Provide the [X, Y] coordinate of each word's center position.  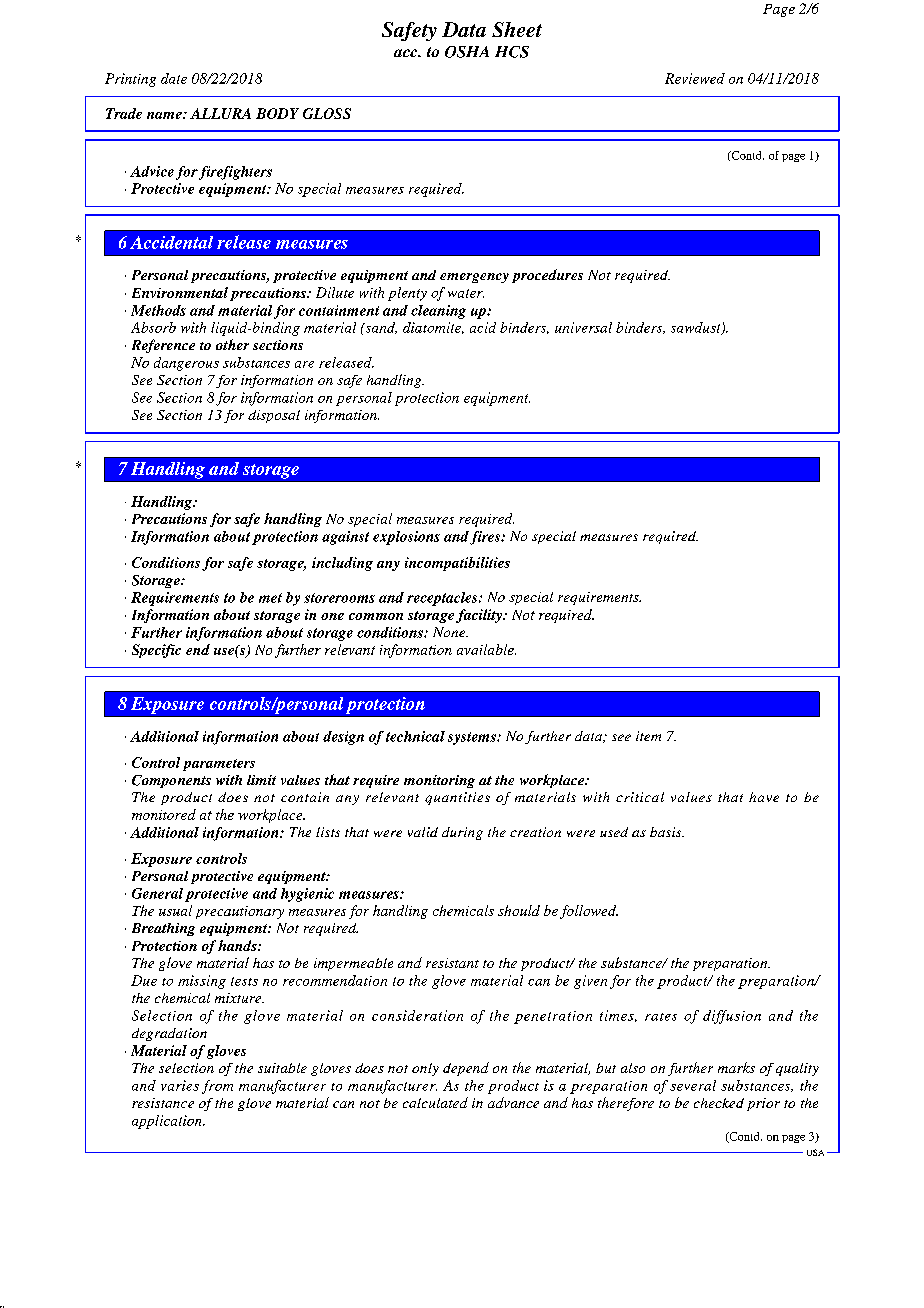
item [648, 736]
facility [480, 616]
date [174, 78]
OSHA [467, 52]
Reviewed [695, 78]
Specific [156, 651]
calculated [435, 1102]
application [168, 1122]
